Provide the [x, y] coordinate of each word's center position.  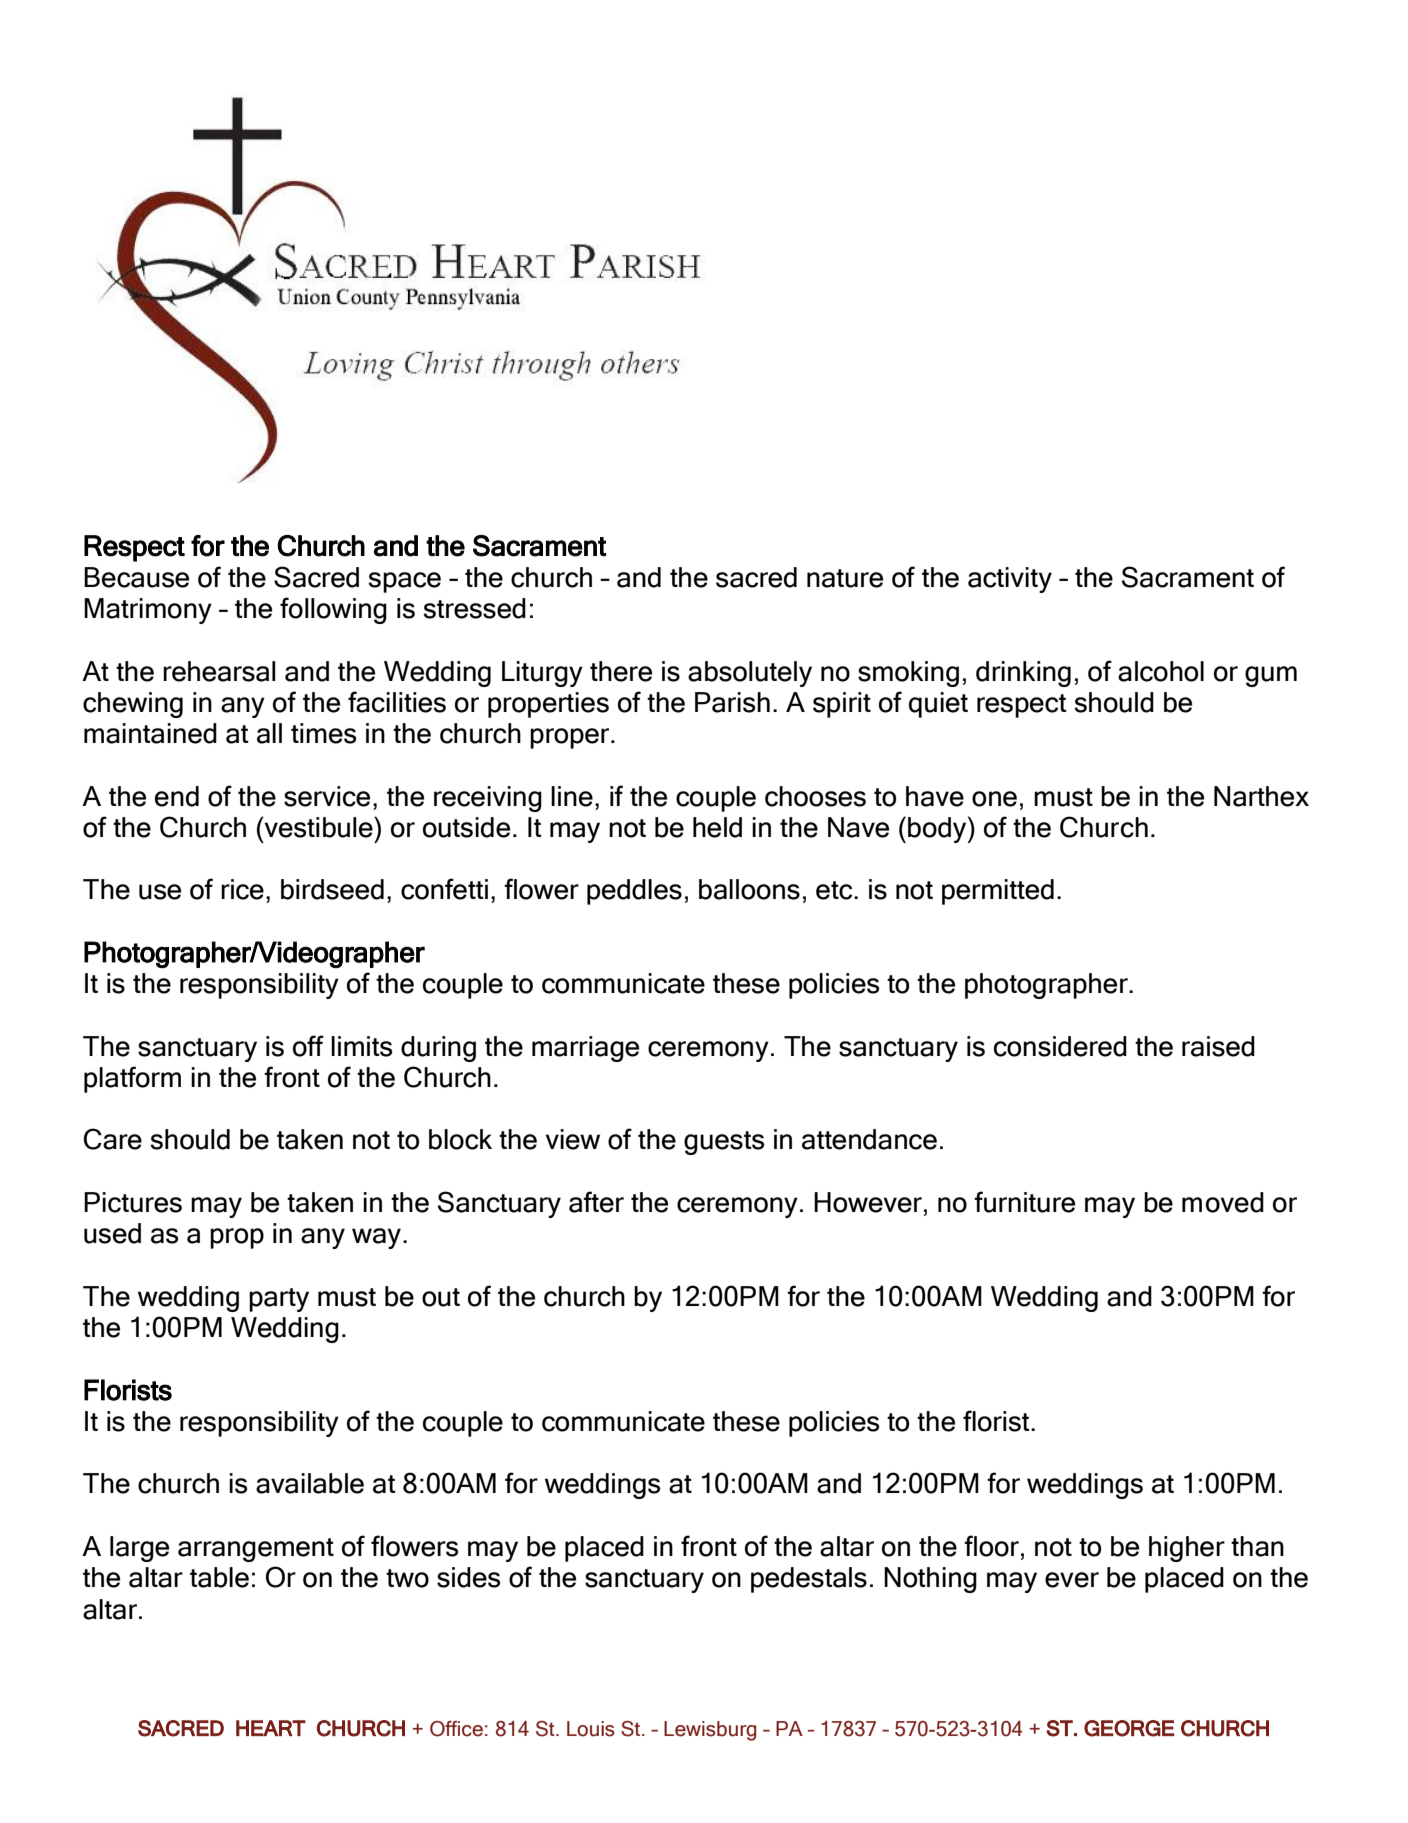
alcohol [1161, 671]
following [333, 610]
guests [724, 1143]
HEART [271, 1728]
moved [1223, 1202]
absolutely [750, 674]
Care [113, 1139]
